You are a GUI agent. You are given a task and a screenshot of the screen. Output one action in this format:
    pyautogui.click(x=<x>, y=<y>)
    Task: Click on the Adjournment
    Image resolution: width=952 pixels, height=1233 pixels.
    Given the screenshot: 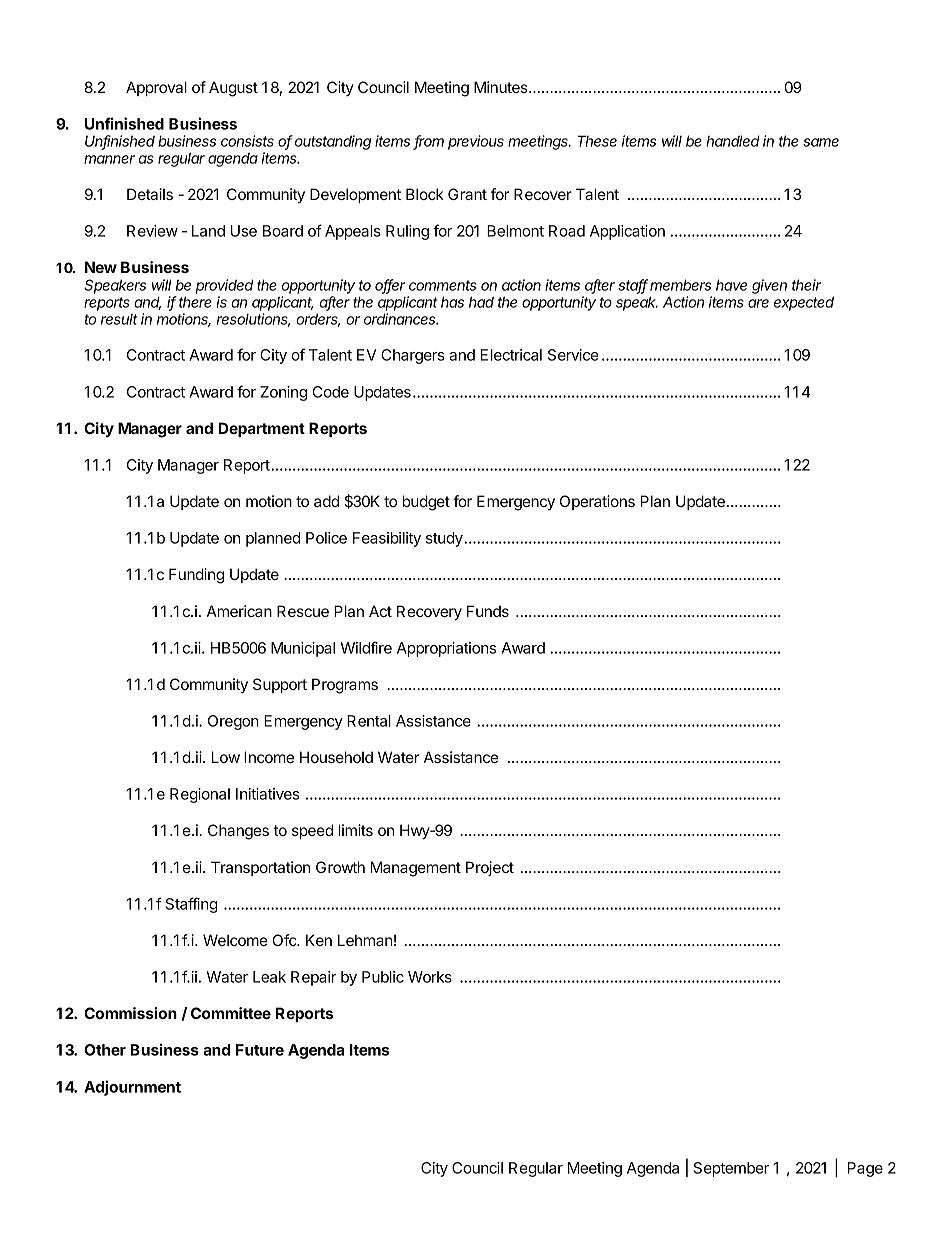 What is the action you would take?
    pyautogui.click(x=132, y=1088)
